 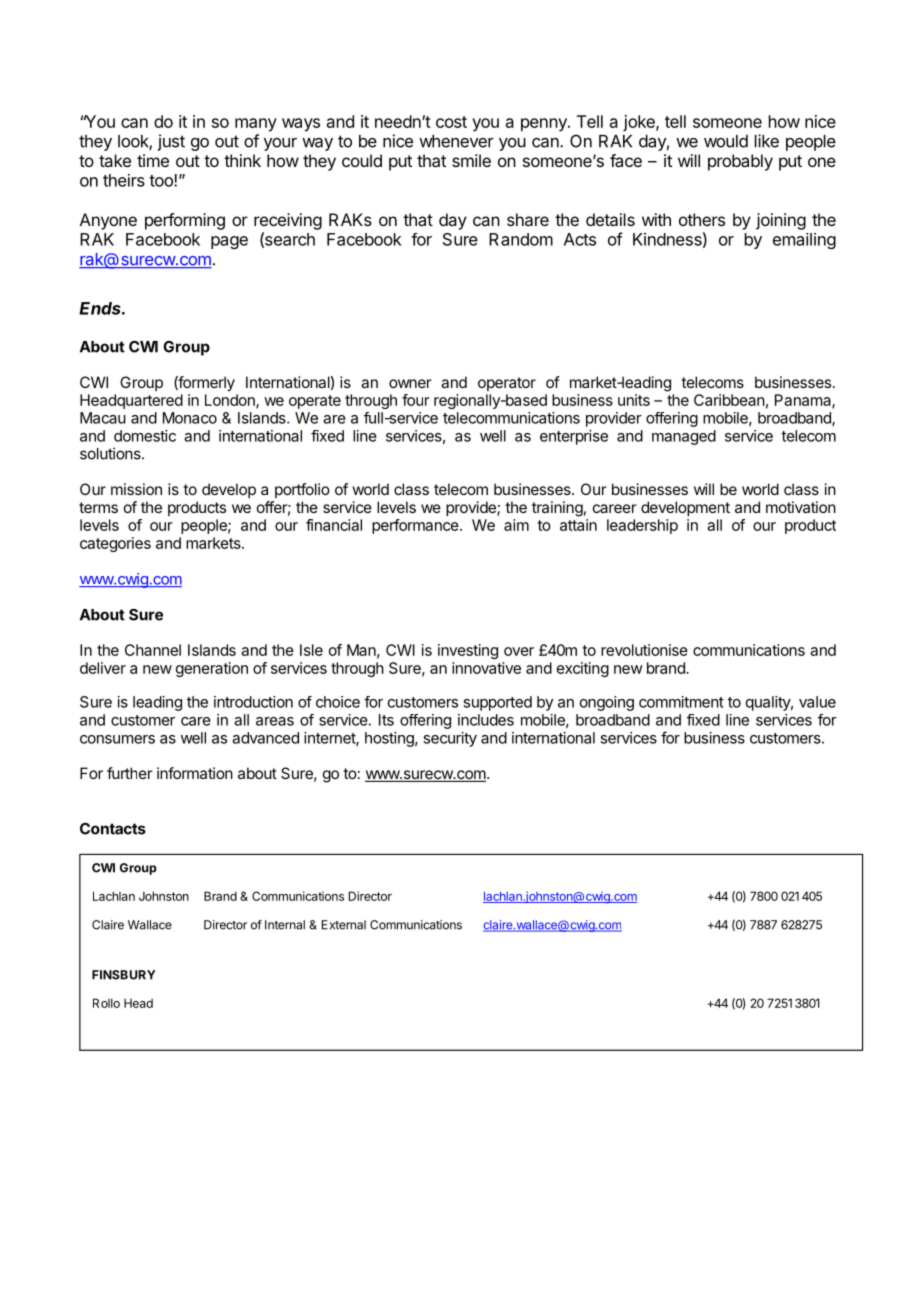 What do you see at coordinates (171, 142) in the document?
I see `just` at bounding box center [171, 142].
